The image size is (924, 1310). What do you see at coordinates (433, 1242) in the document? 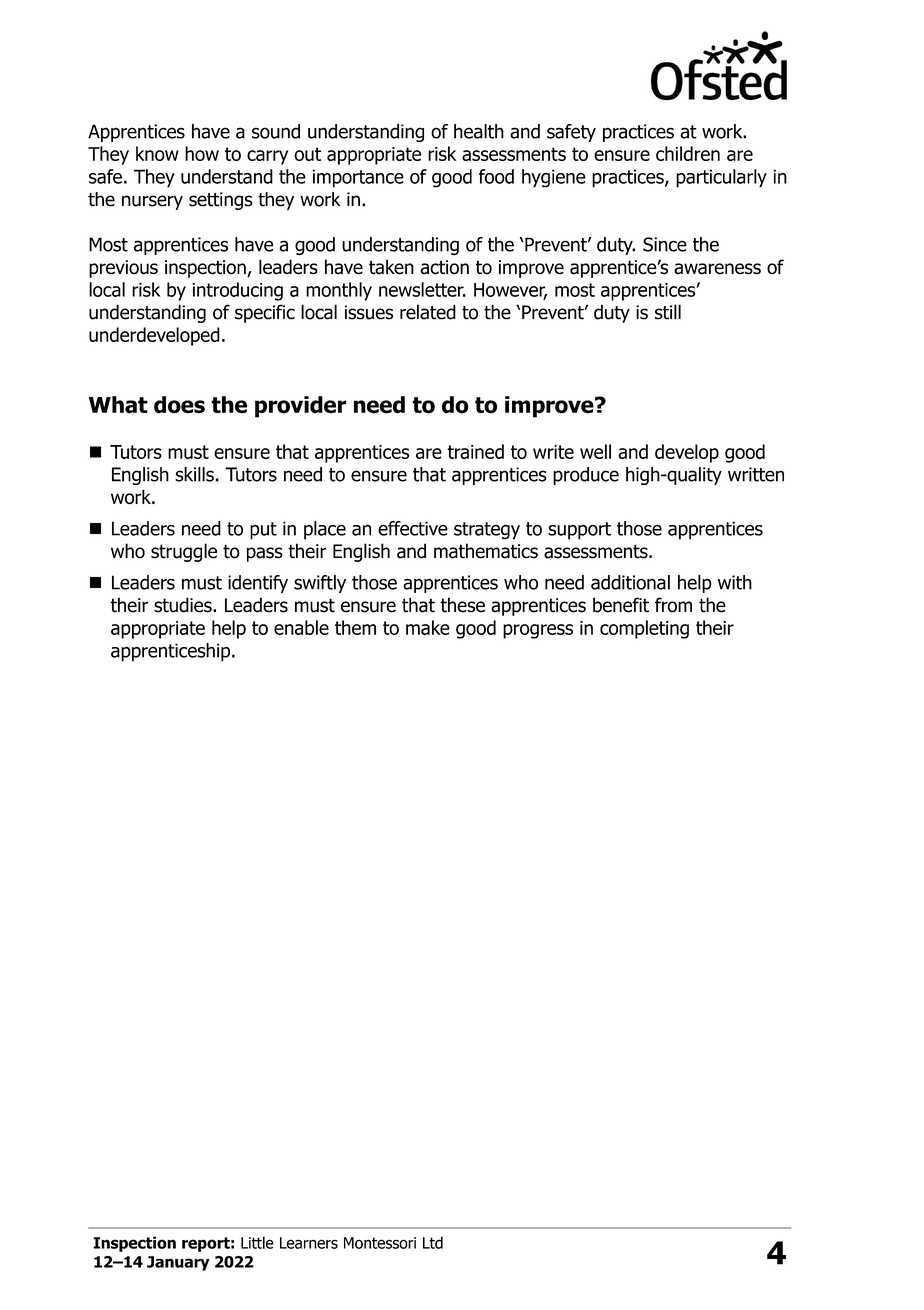
I see `Ltd` at bounding box center [433, 1242].
